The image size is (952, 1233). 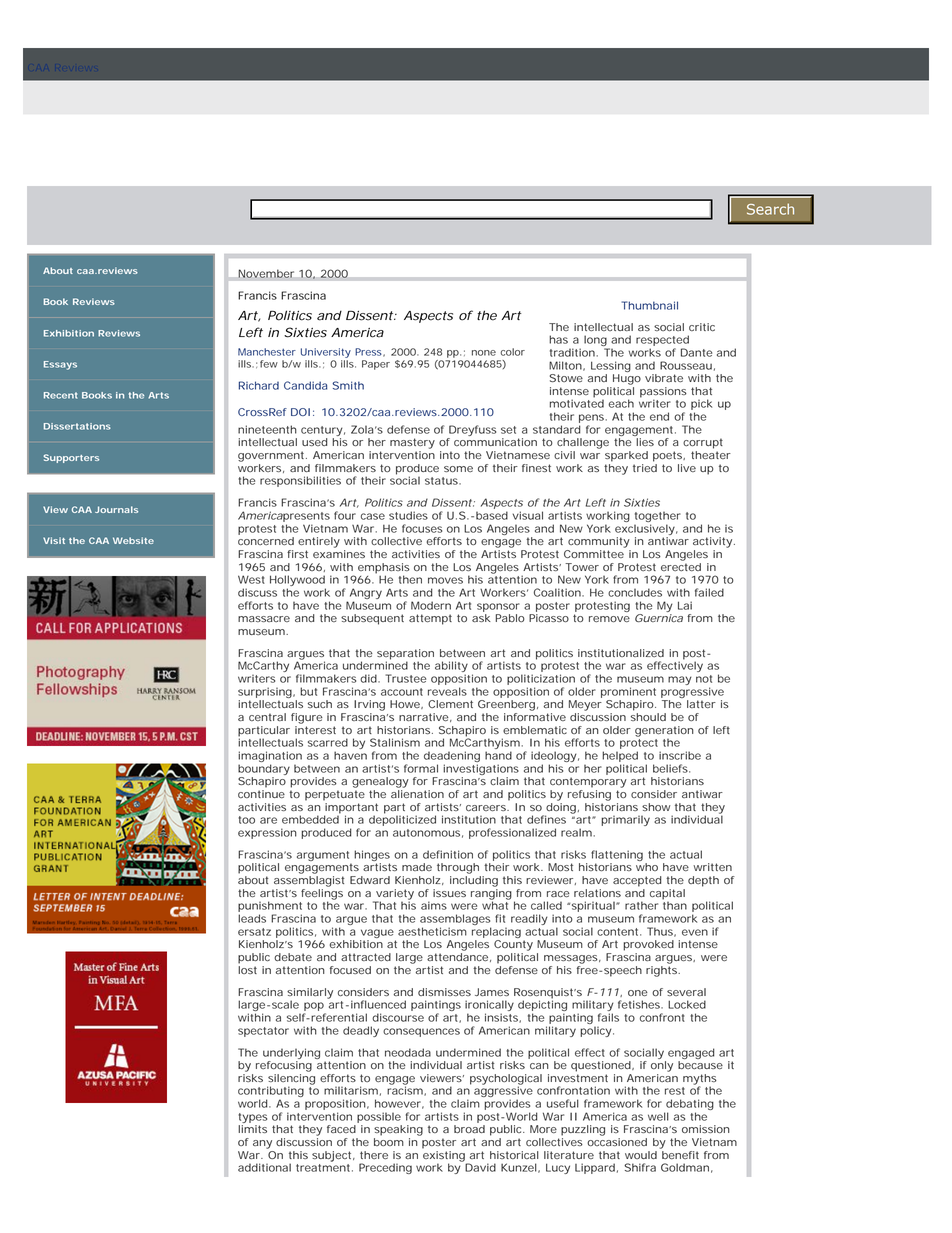 What do you see at coordinates (389, 1142) in the screenshot?
I see `boom` at bounding box center [389, 1142].
